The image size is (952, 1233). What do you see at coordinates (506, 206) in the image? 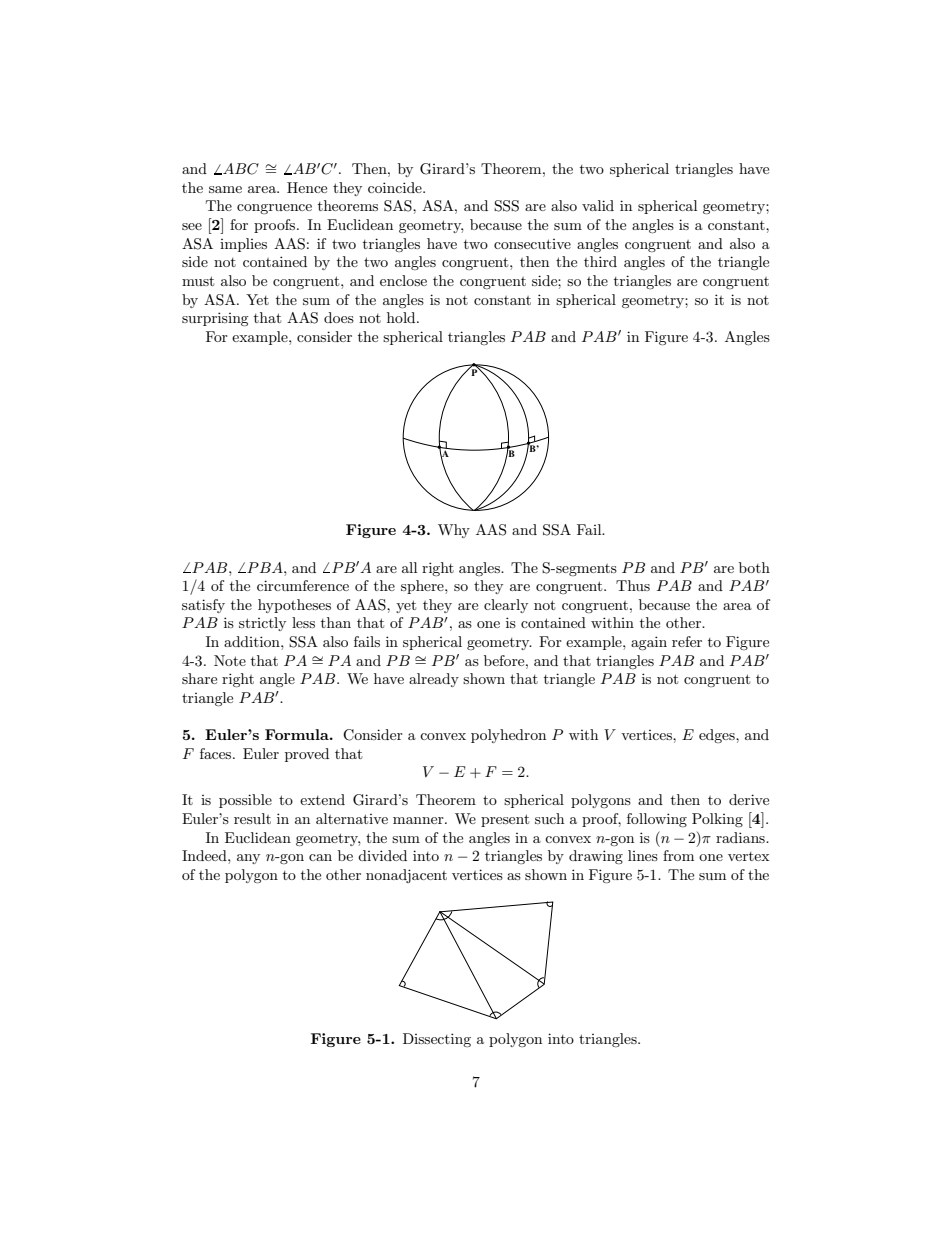
I see `SSS` at bounding box center [506, 206].
